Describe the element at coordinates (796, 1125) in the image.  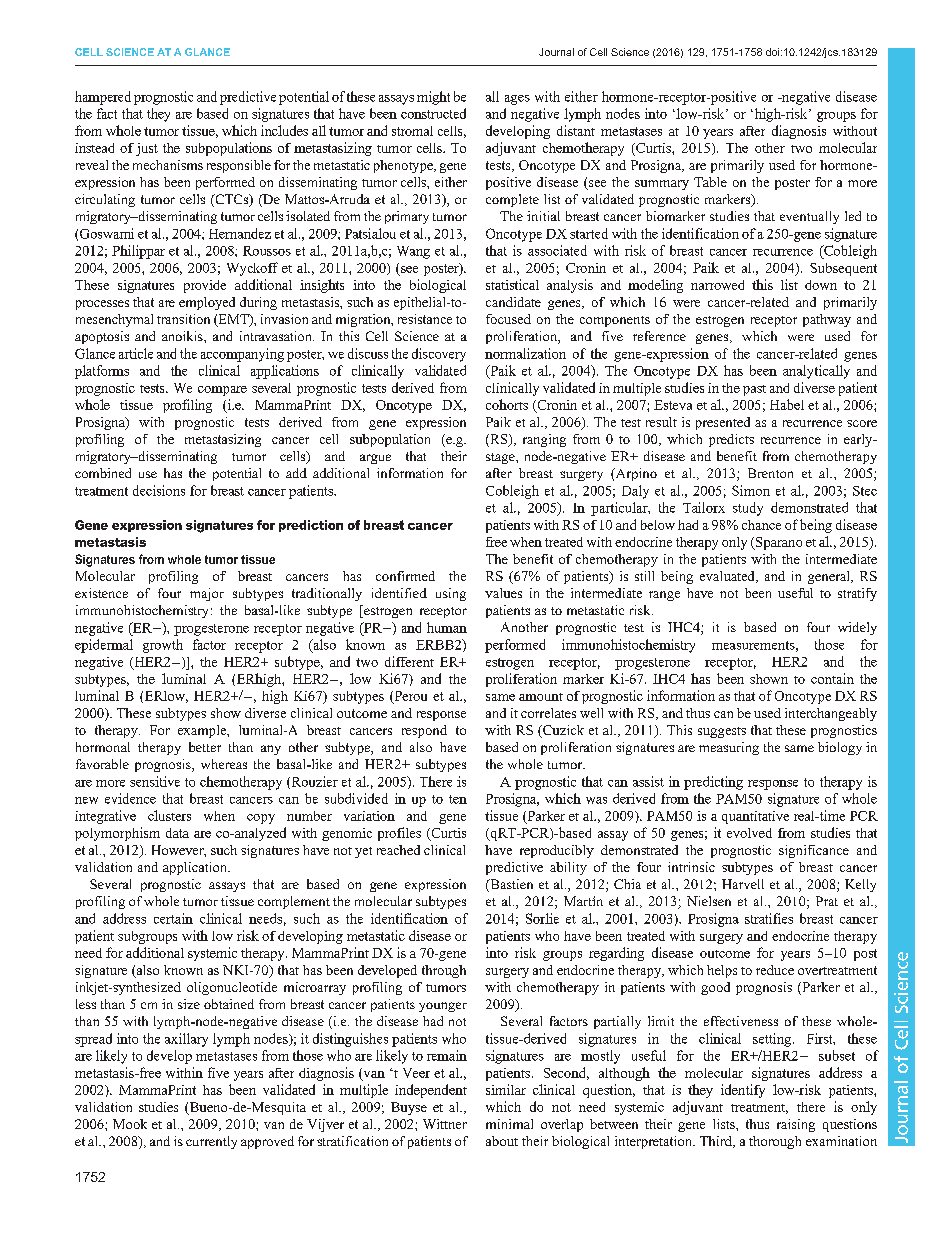
I see `raising` at that location.
